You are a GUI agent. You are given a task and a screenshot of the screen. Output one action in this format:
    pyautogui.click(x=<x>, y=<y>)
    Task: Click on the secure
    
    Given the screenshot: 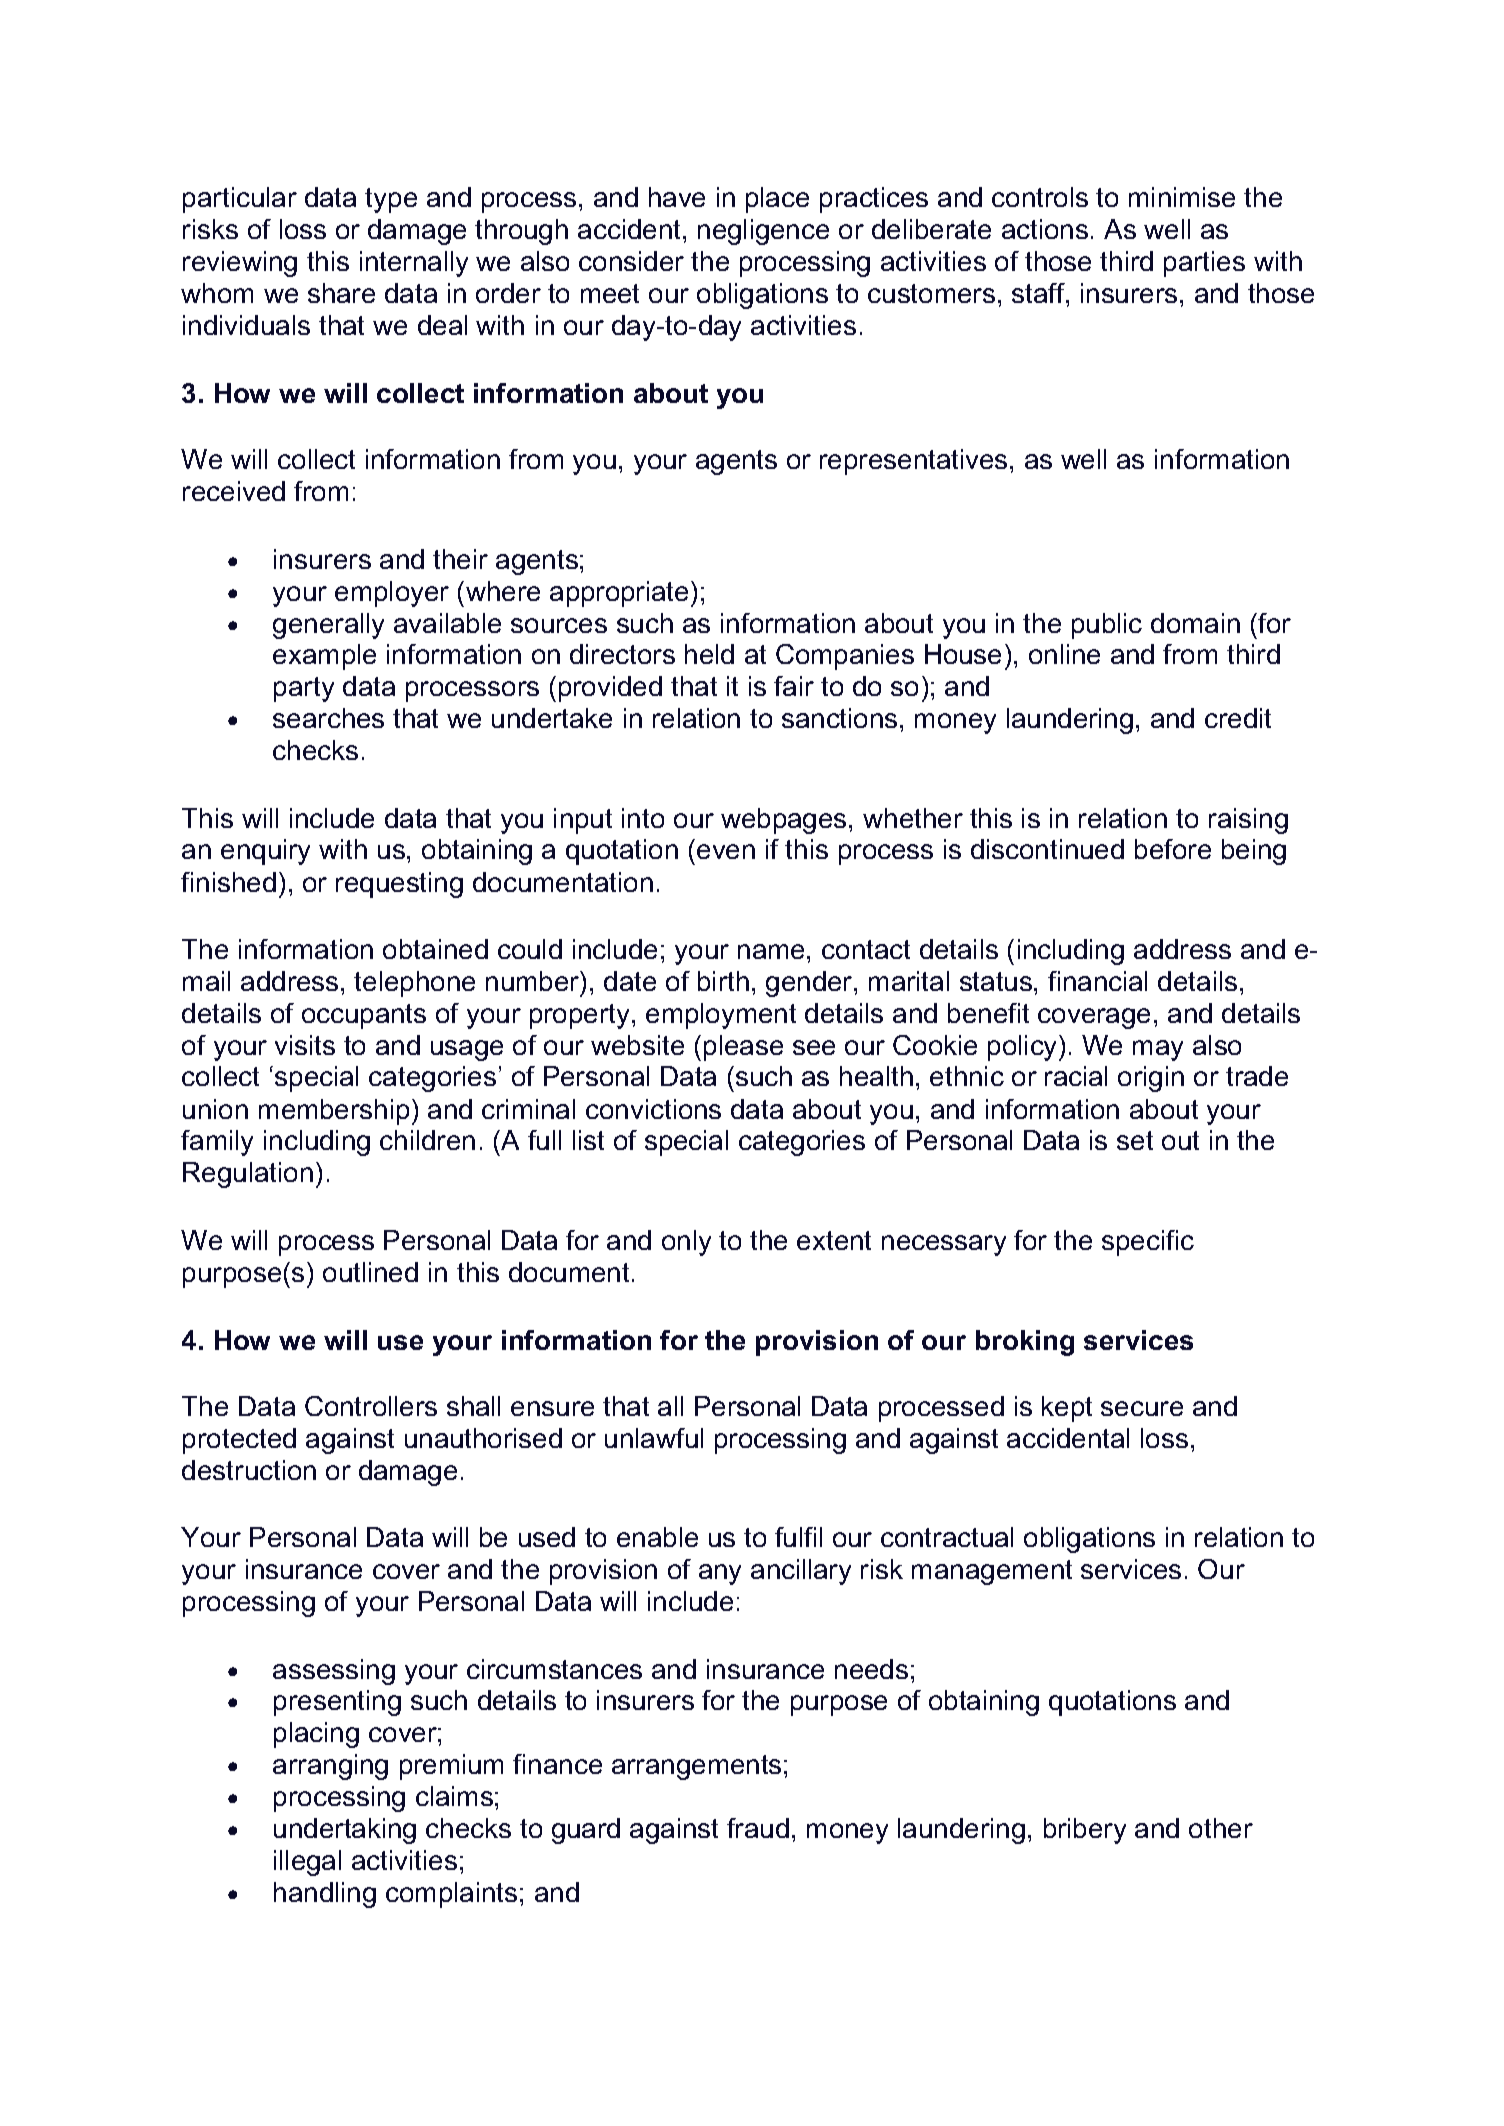 What is the action you would take?
    pyautogui.click(x=1142, y=1408)
